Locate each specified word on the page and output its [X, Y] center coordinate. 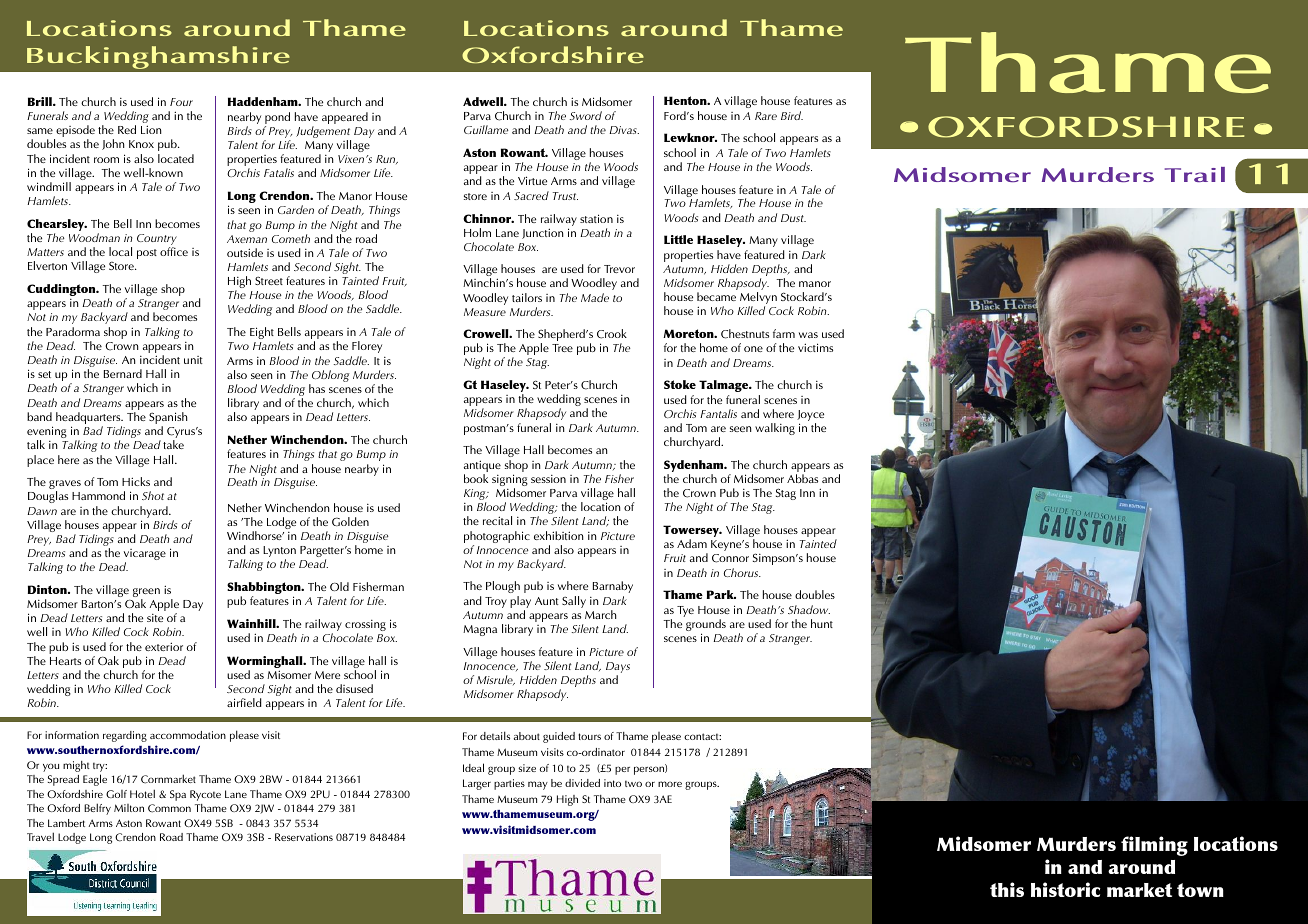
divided [582, 783]
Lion [151, 129]
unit [193, 360]
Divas [624, 130]
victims [815, 347]
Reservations [304, 837]
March [600, 614]
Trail [1195, 174]
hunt [822, 623]
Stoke [680, 384]
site [155, 618]
